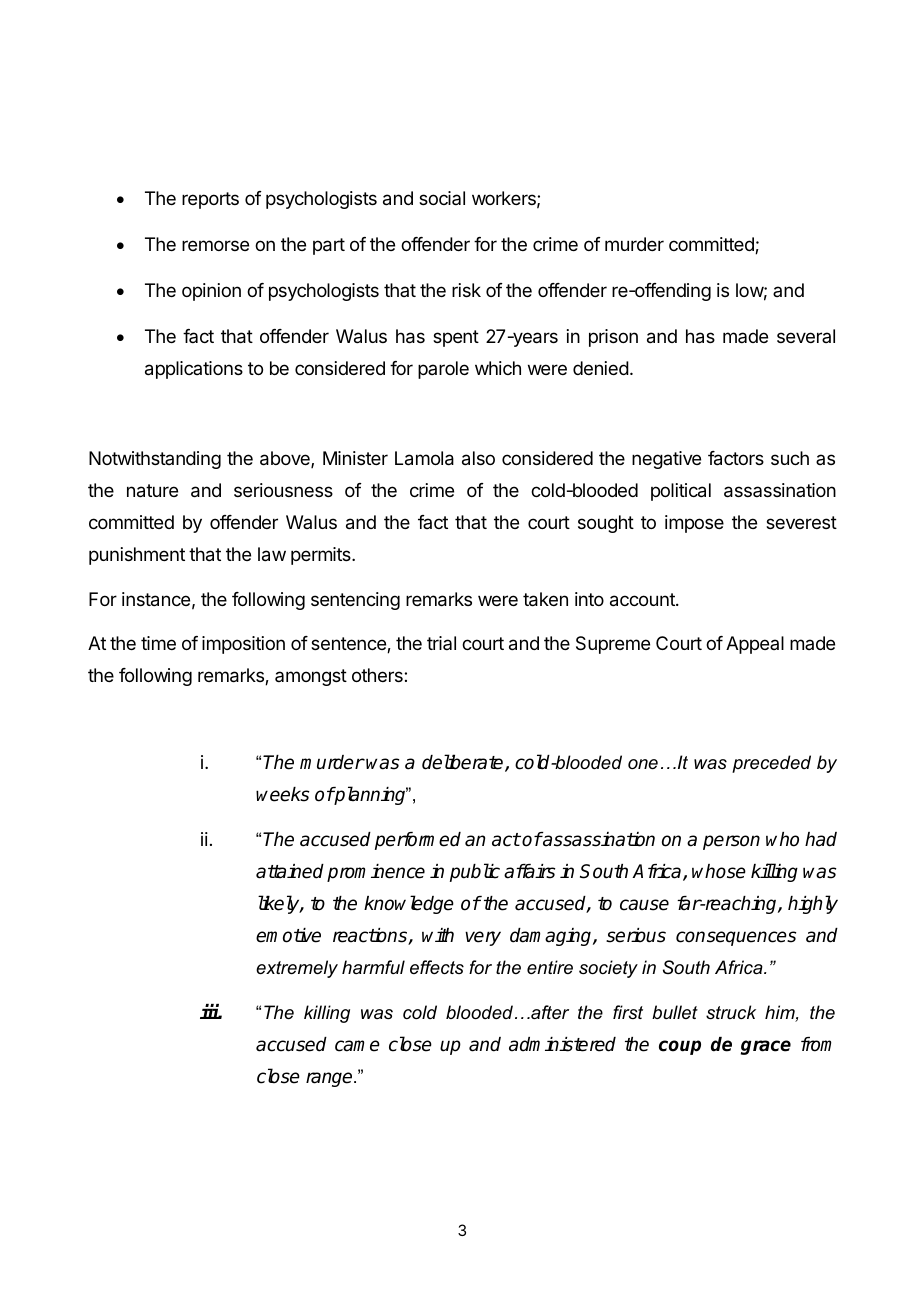 This screenshot has width=924, height=1308. I want to click on trial, so click(441, 643).
